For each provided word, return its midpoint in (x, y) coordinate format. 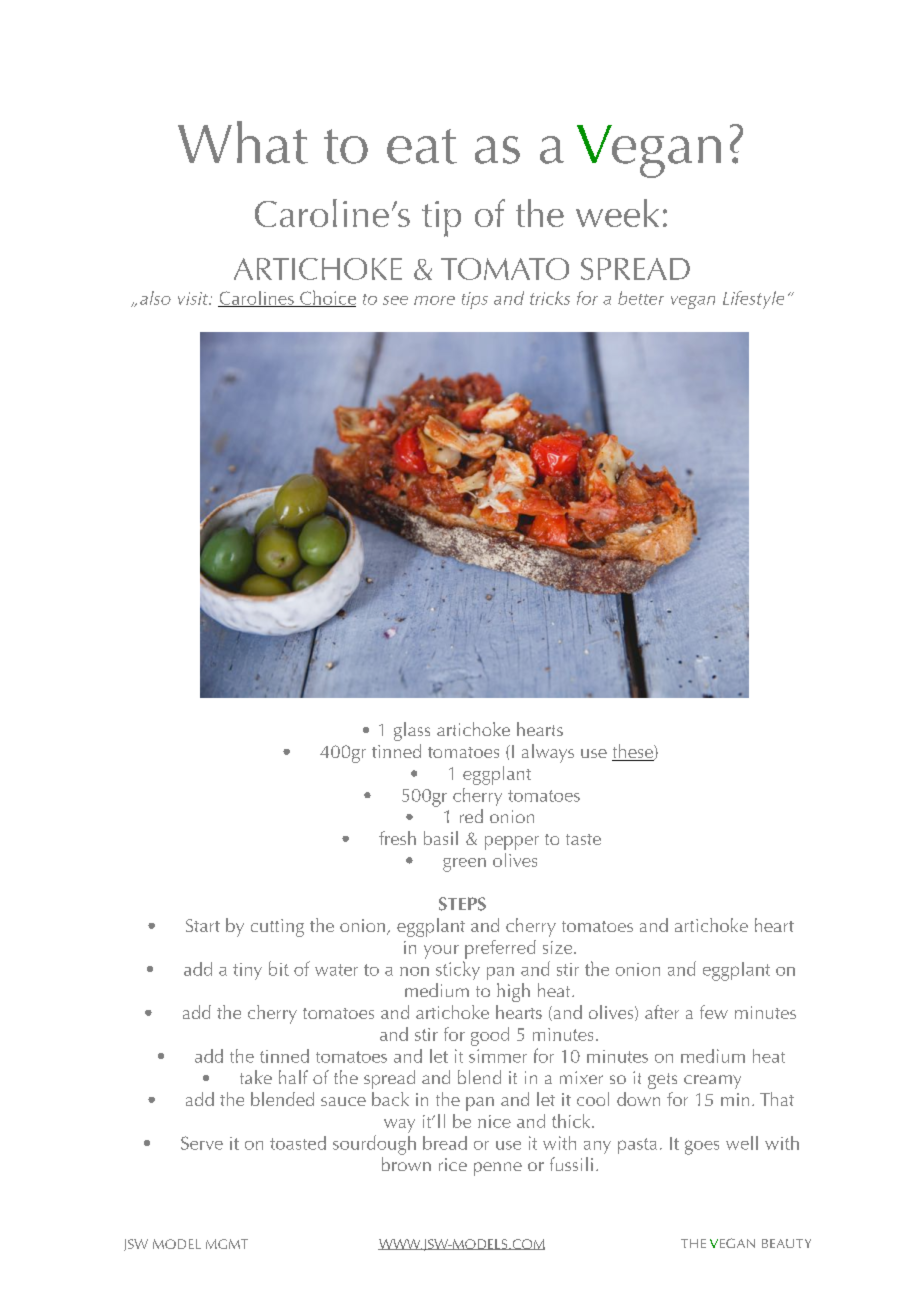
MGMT (227, 1244)
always (548, 753)
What (243, 142)
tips (475, 300)
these (633, 752)
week (617, 213)
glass (412, 731)
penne (498, 1169)
